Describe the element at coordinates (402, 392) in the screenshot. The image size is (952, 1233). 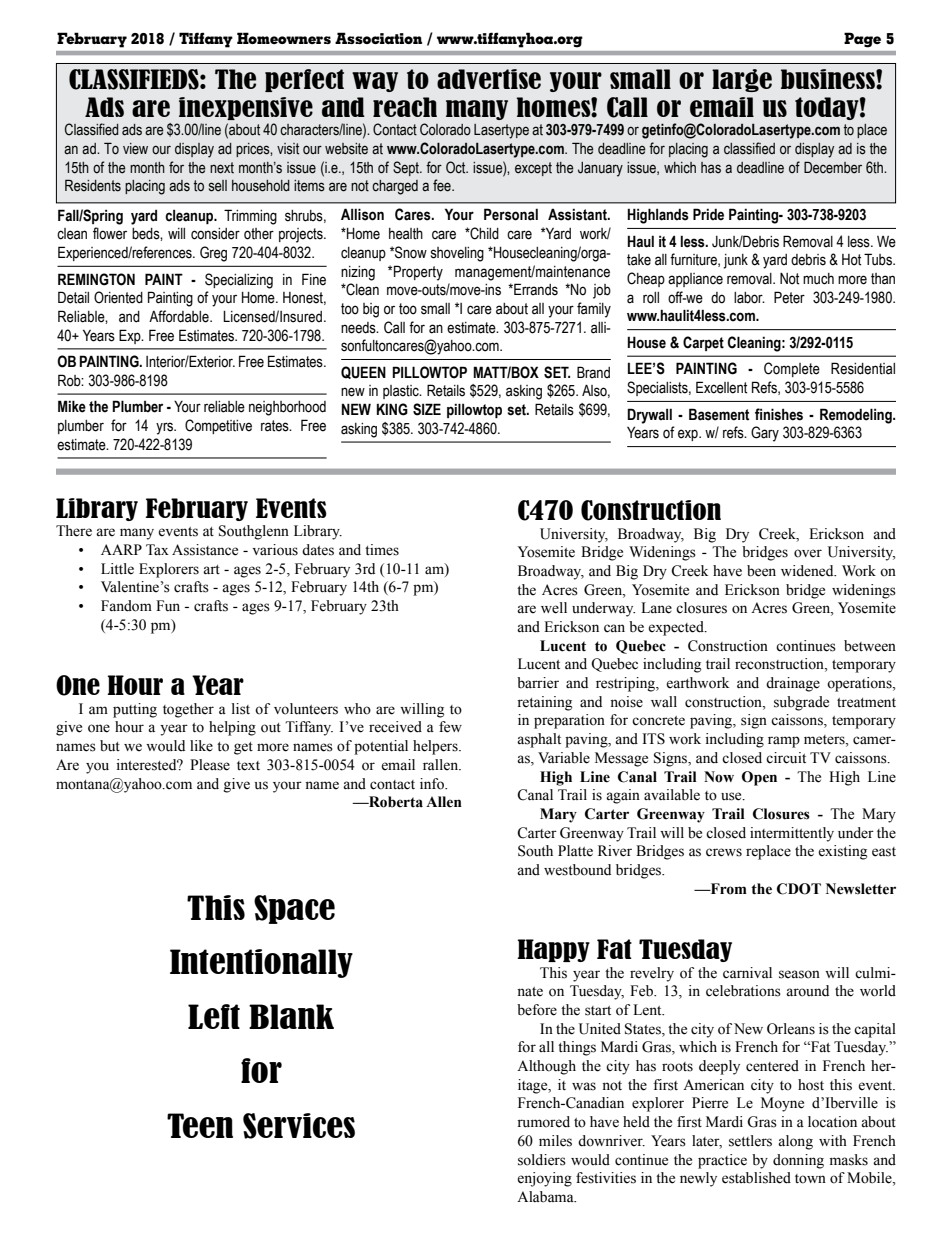
I see `plastic` at that location.
